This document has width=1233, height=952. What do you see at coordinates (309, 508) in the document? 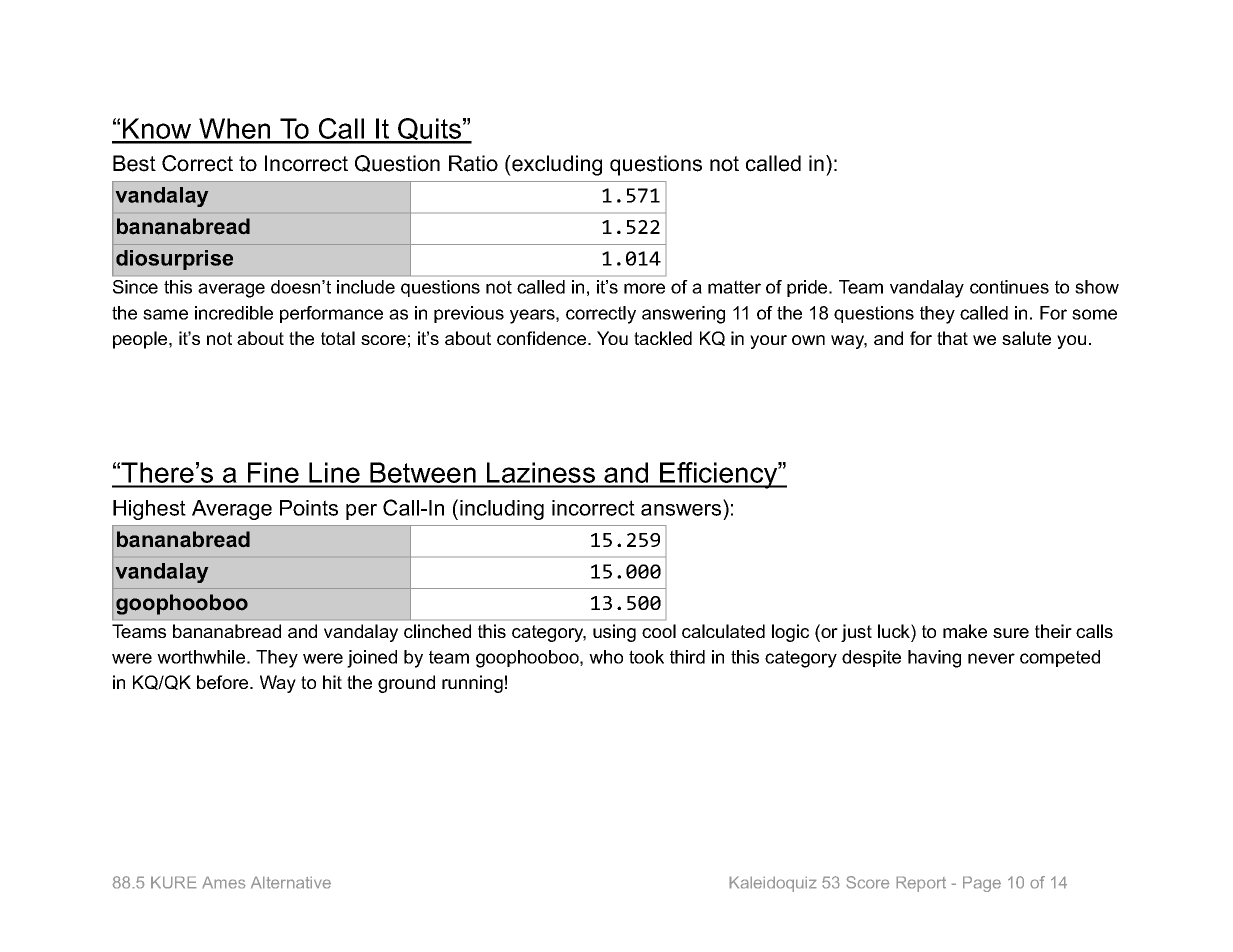
I see `Points` at bounding box center [309, 508].
